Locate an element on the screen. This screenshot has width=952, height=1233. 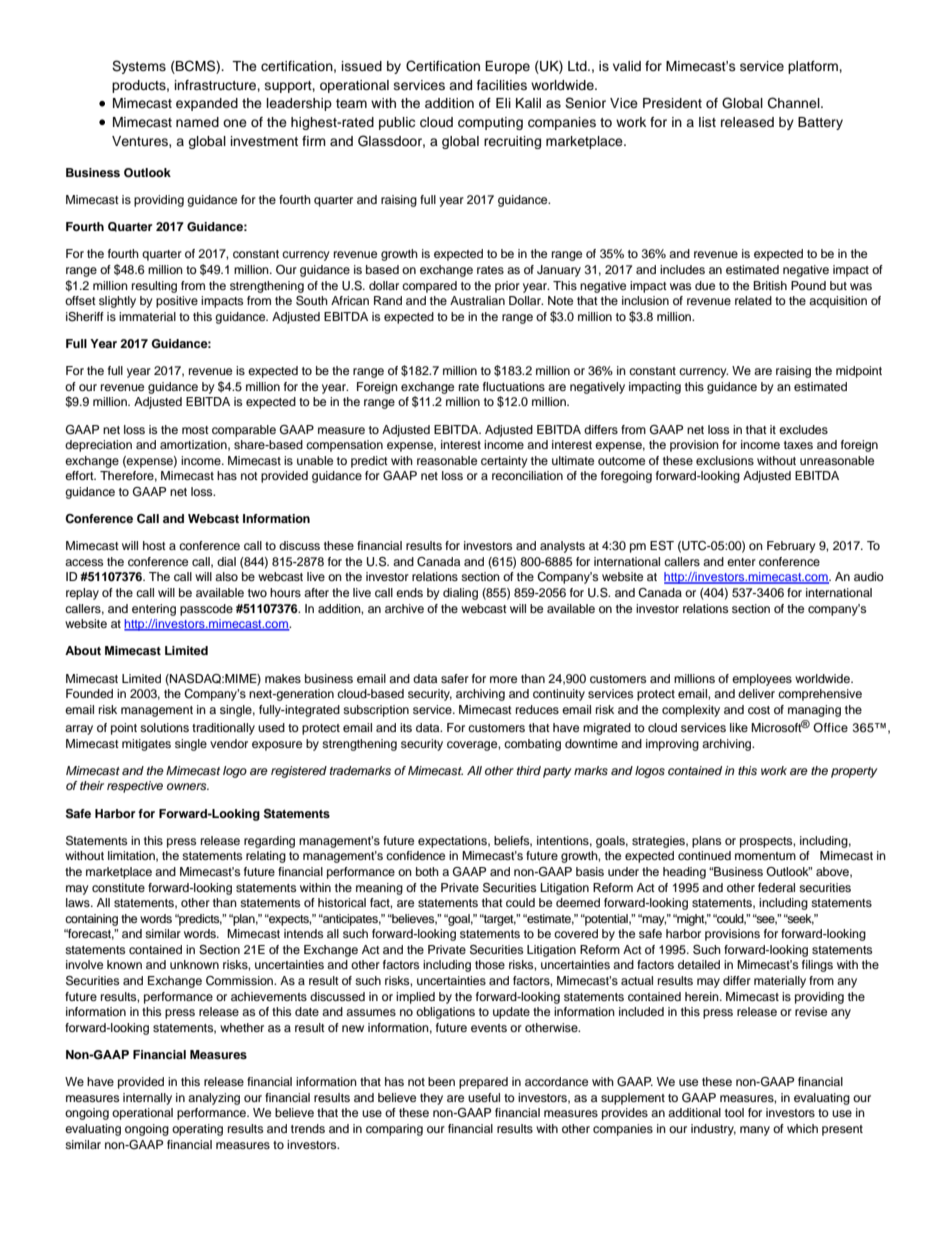
archive is located at coordinates (404, 608).
